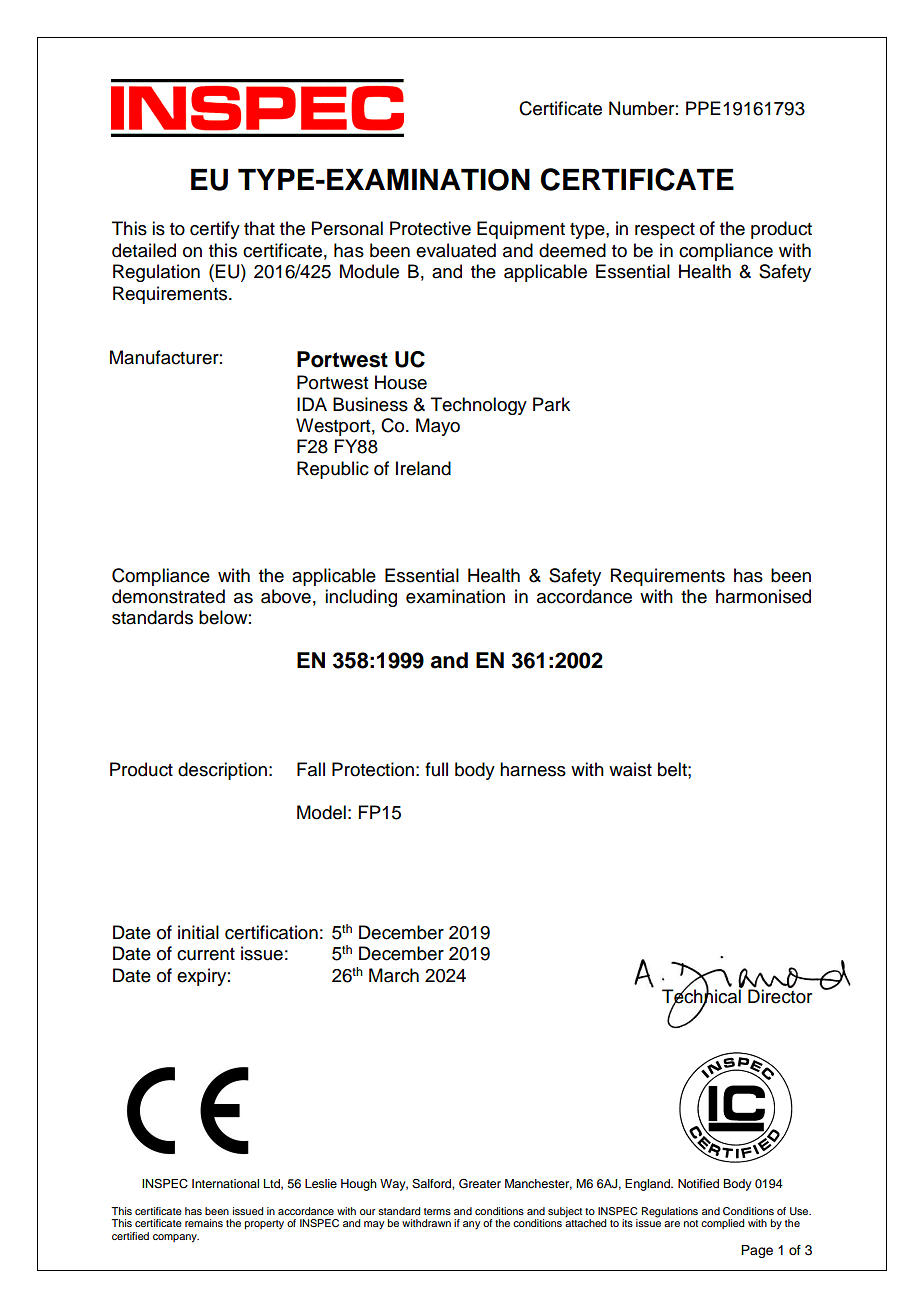 This document has height=1308, width=924. Describe the element at coordinates (168, 596) in the document. I see `demonstrated` at that location.
